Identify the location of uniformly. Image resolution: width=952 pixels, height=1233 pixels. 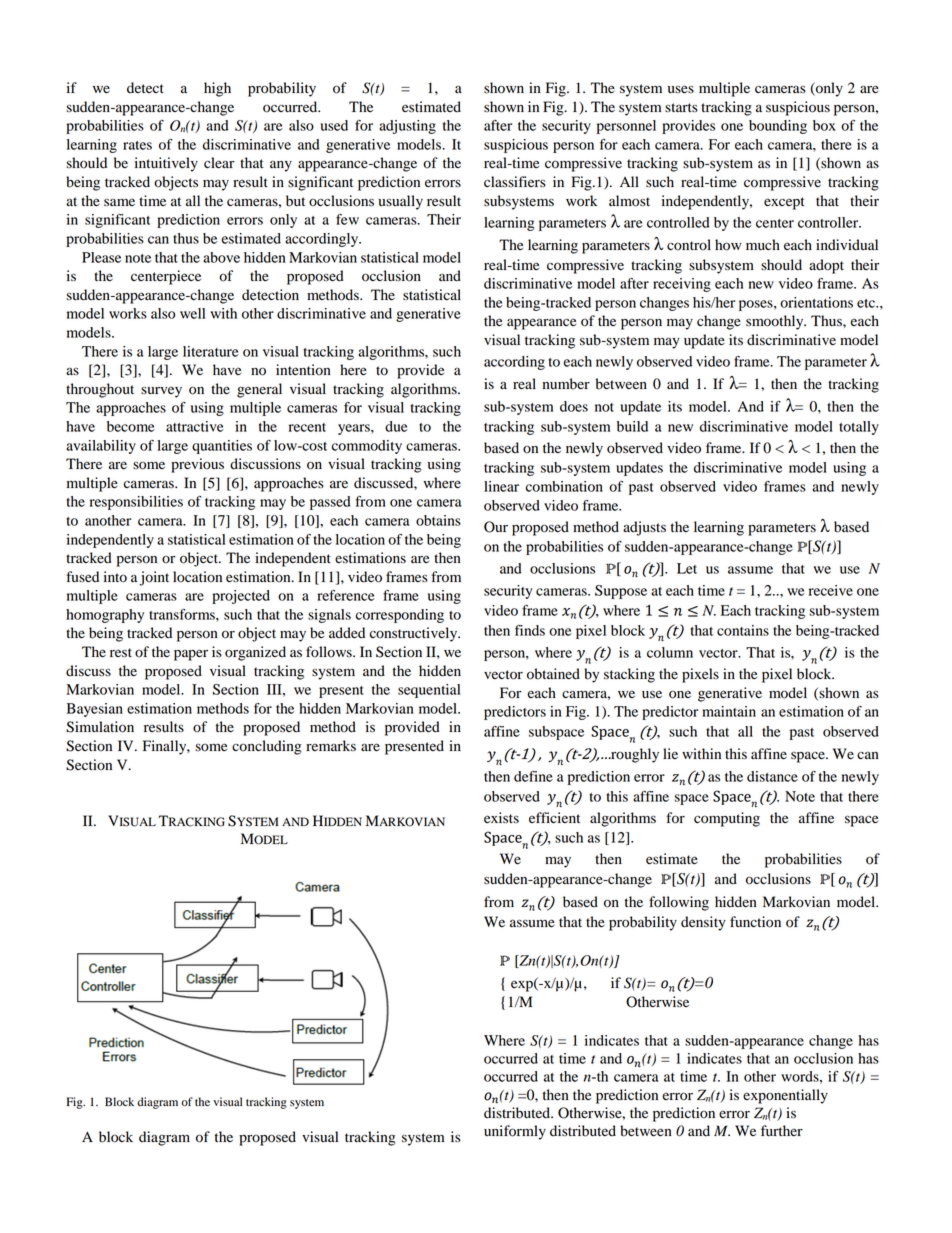
(515, 1132).
